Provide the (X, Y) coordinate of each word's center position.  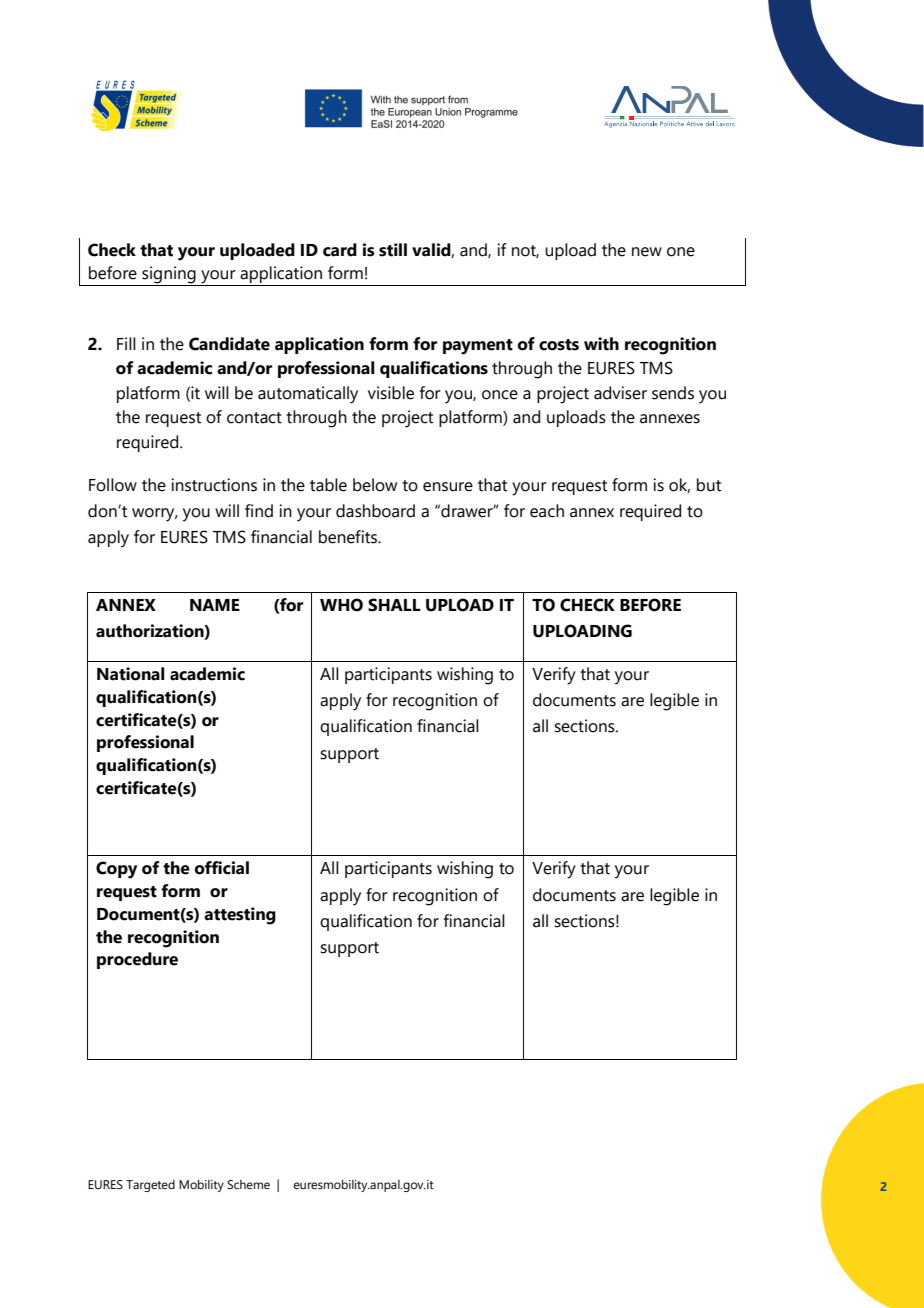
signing (169, 275)
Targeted (150, 1186)
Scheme (248, 1184)
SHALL (394, 605)
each (547, 511)
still (393, 250)
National (131, 674)
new (647, 252)
